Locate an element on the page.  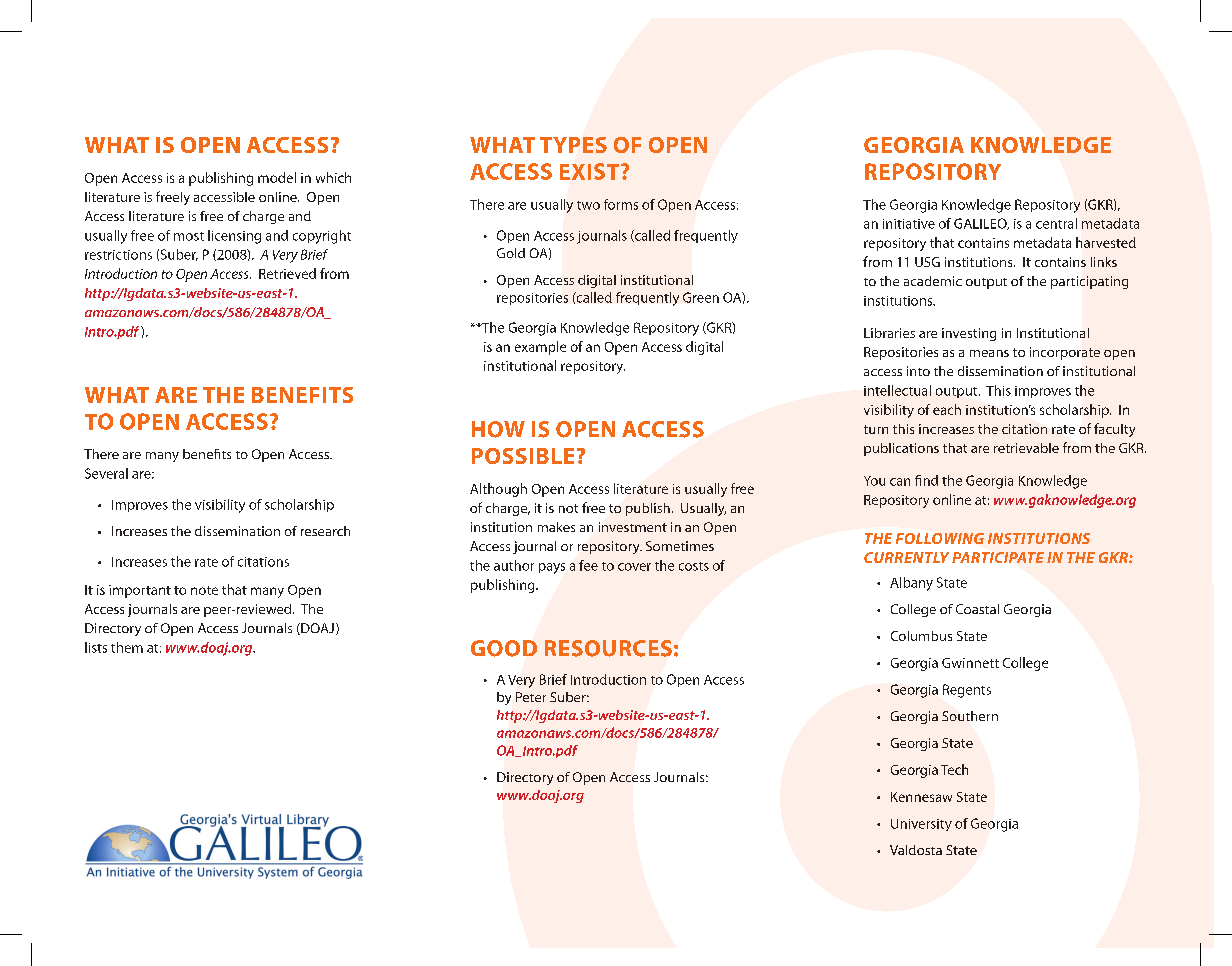
find is located at coordinates (926, 480).
